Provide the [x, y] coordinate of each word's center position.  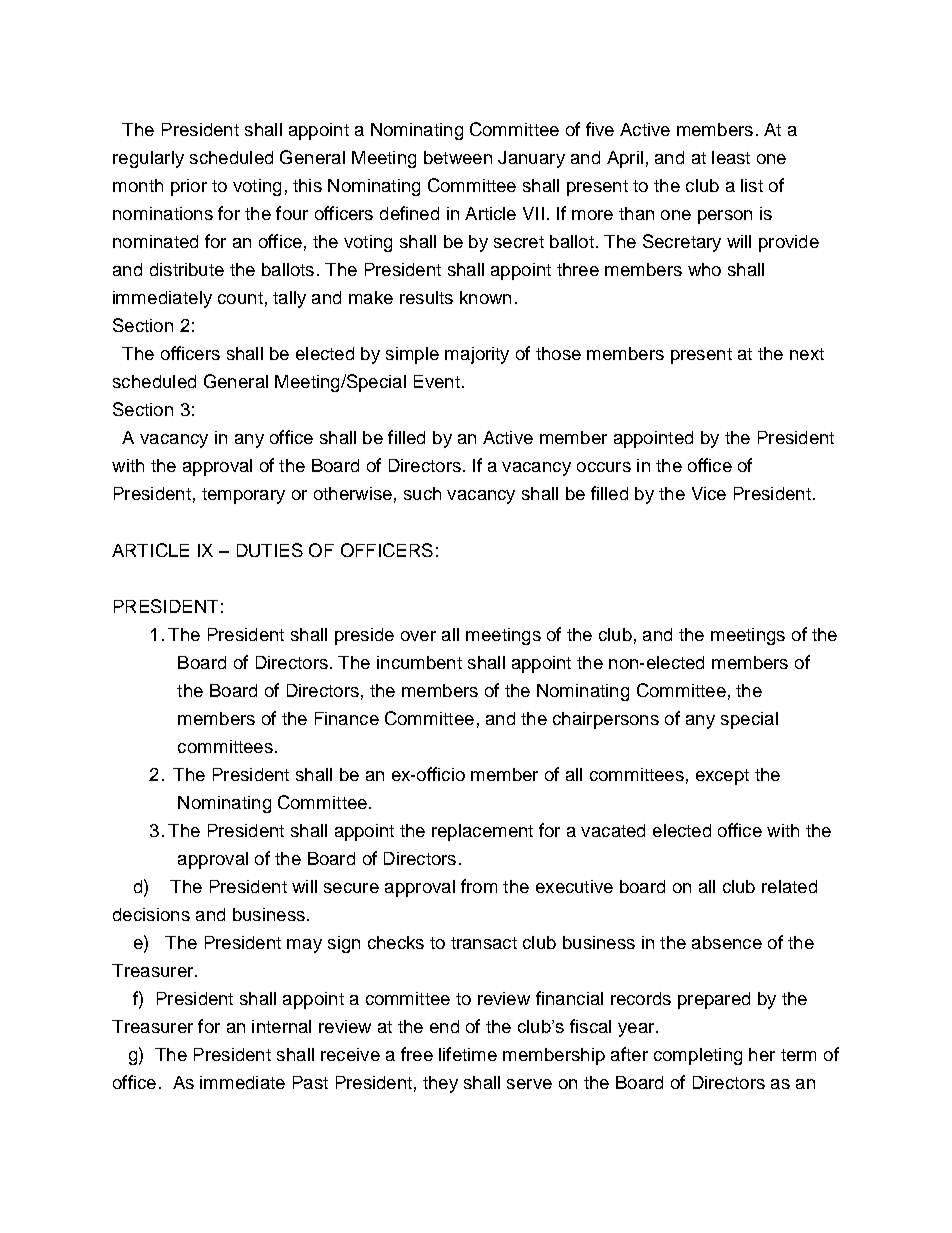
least [731, 157]
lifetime [468, 1054]
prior [189, 187]
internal [281, 1026]
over [418, 636]
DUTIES [270, 550]
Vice [709, 493]
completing [698, 1056]
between [458, 157]
